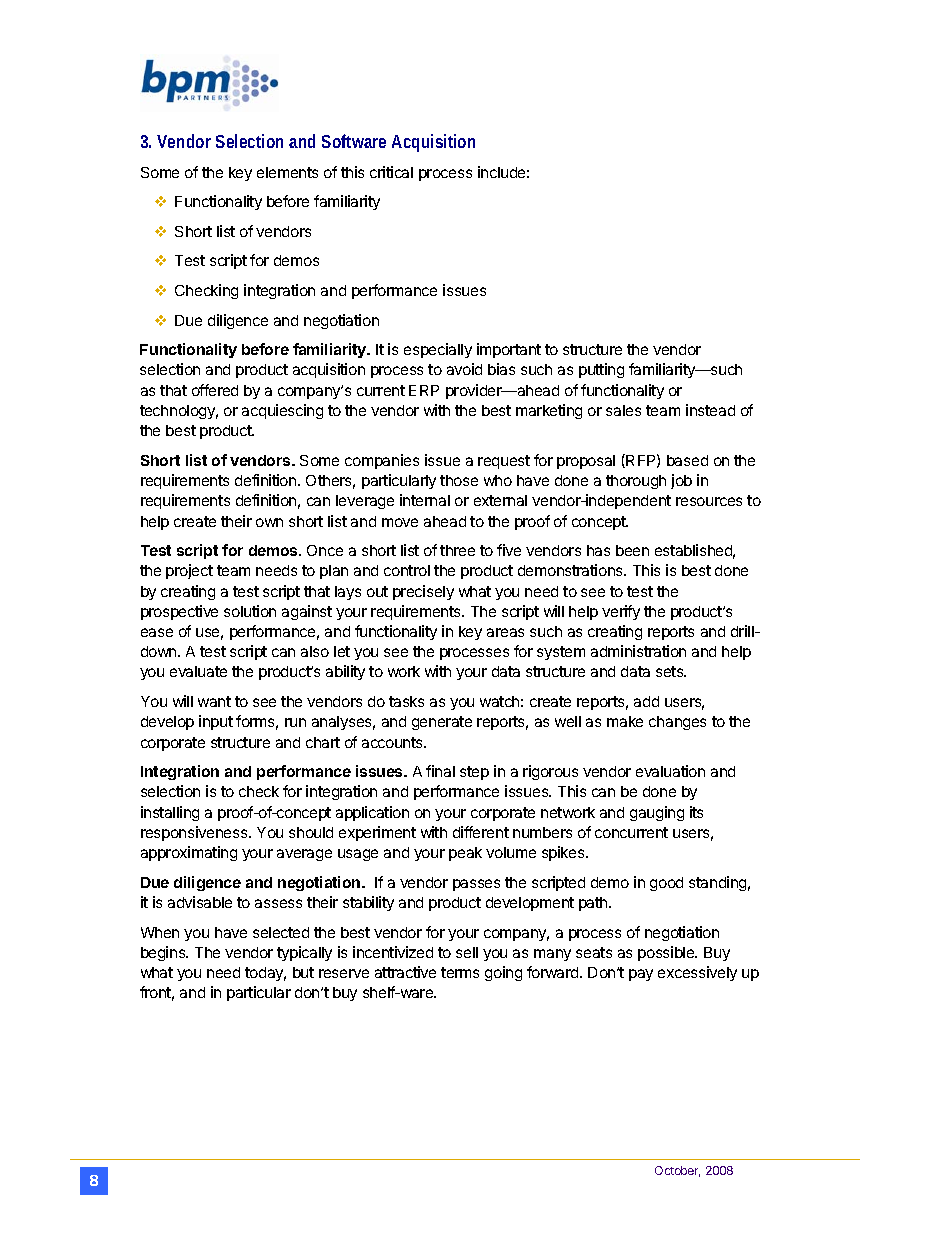 The image size is (952, 1233). What do you see at coordinates (638, 651) in the screenshot?
I see `administration` at bounding box center [638, 651].
